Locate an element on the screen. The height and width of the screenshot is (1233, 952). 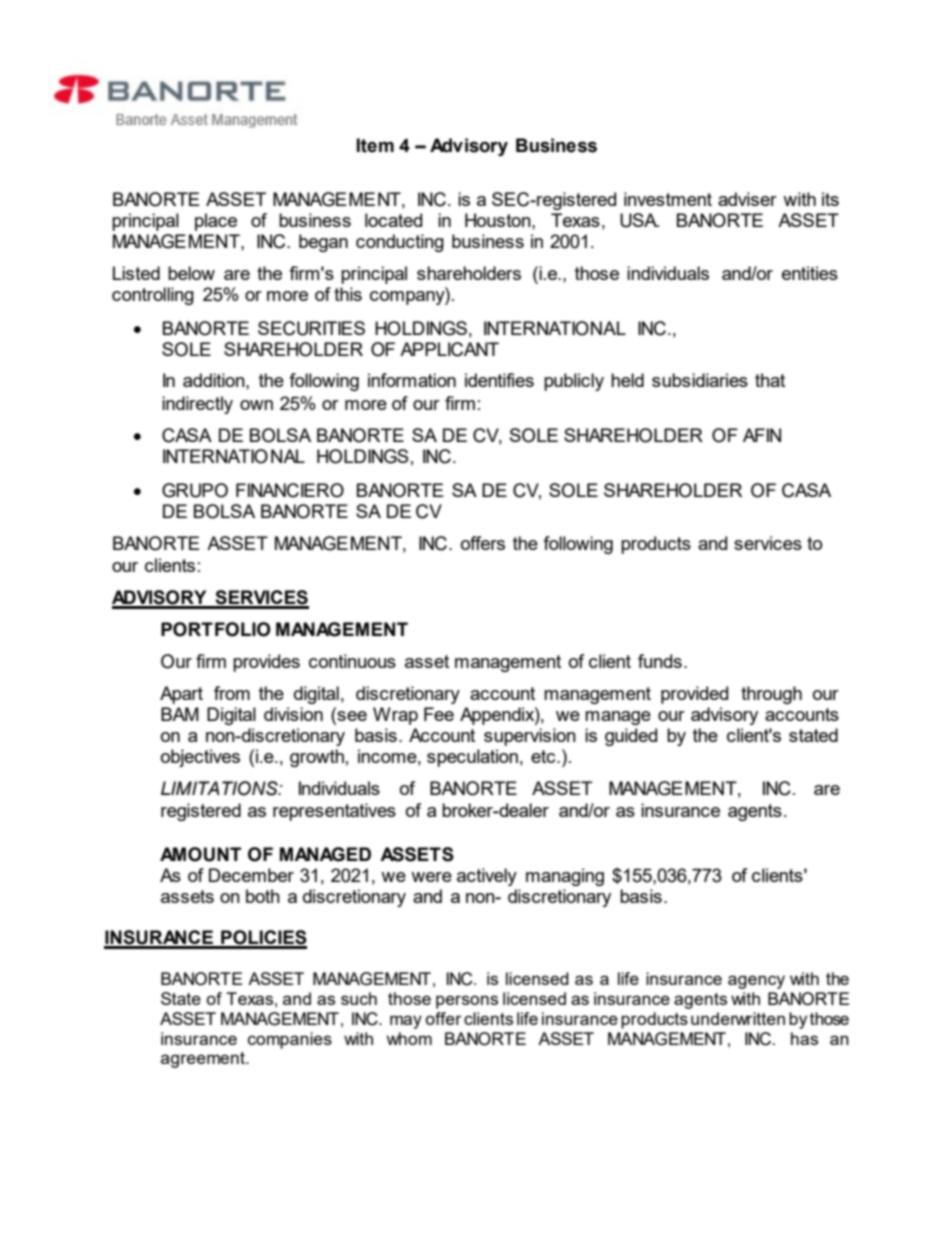
funds is located at coordinates (660, 661).
